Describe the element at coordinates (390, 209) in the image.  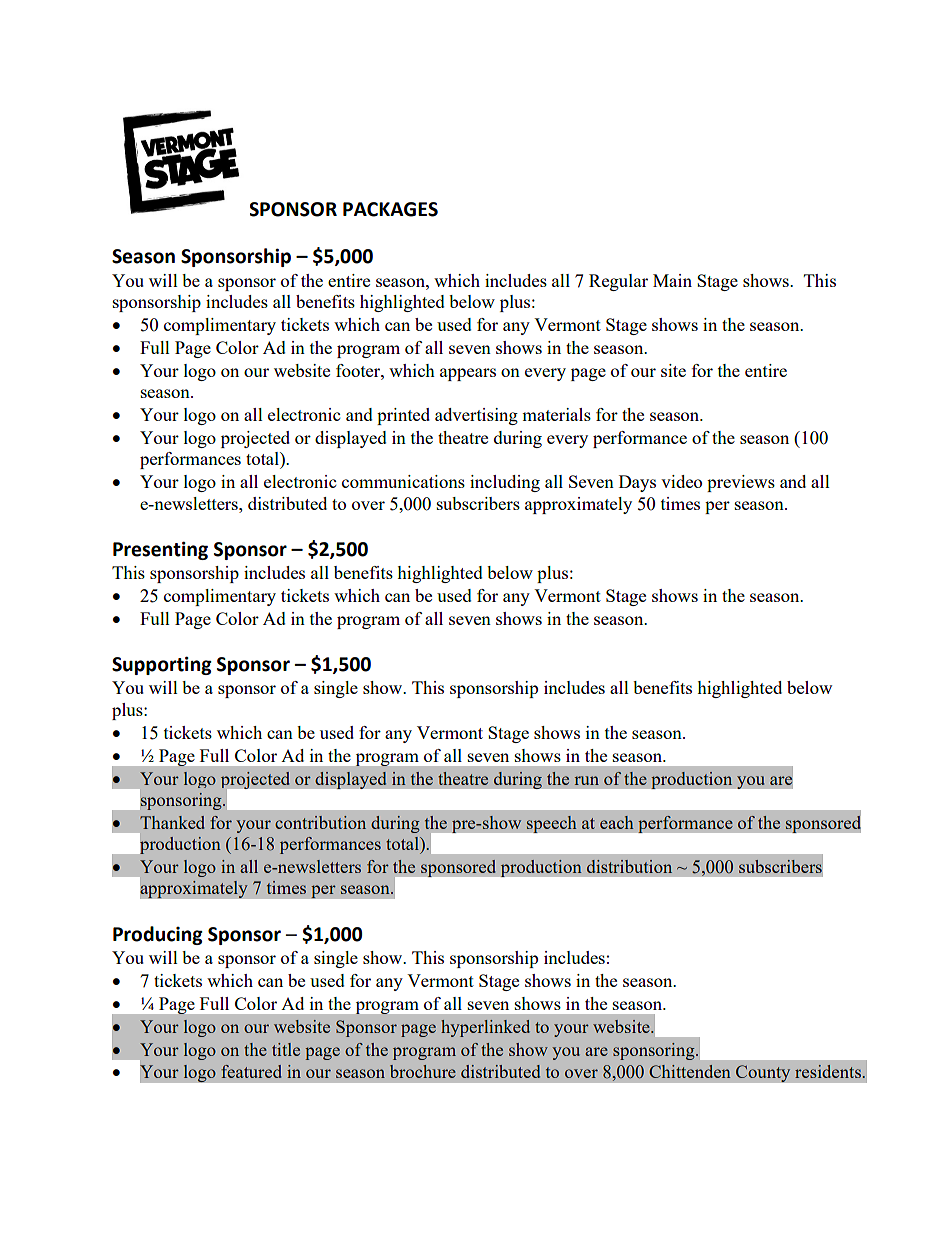
I see `PACKAGES` at that location.
